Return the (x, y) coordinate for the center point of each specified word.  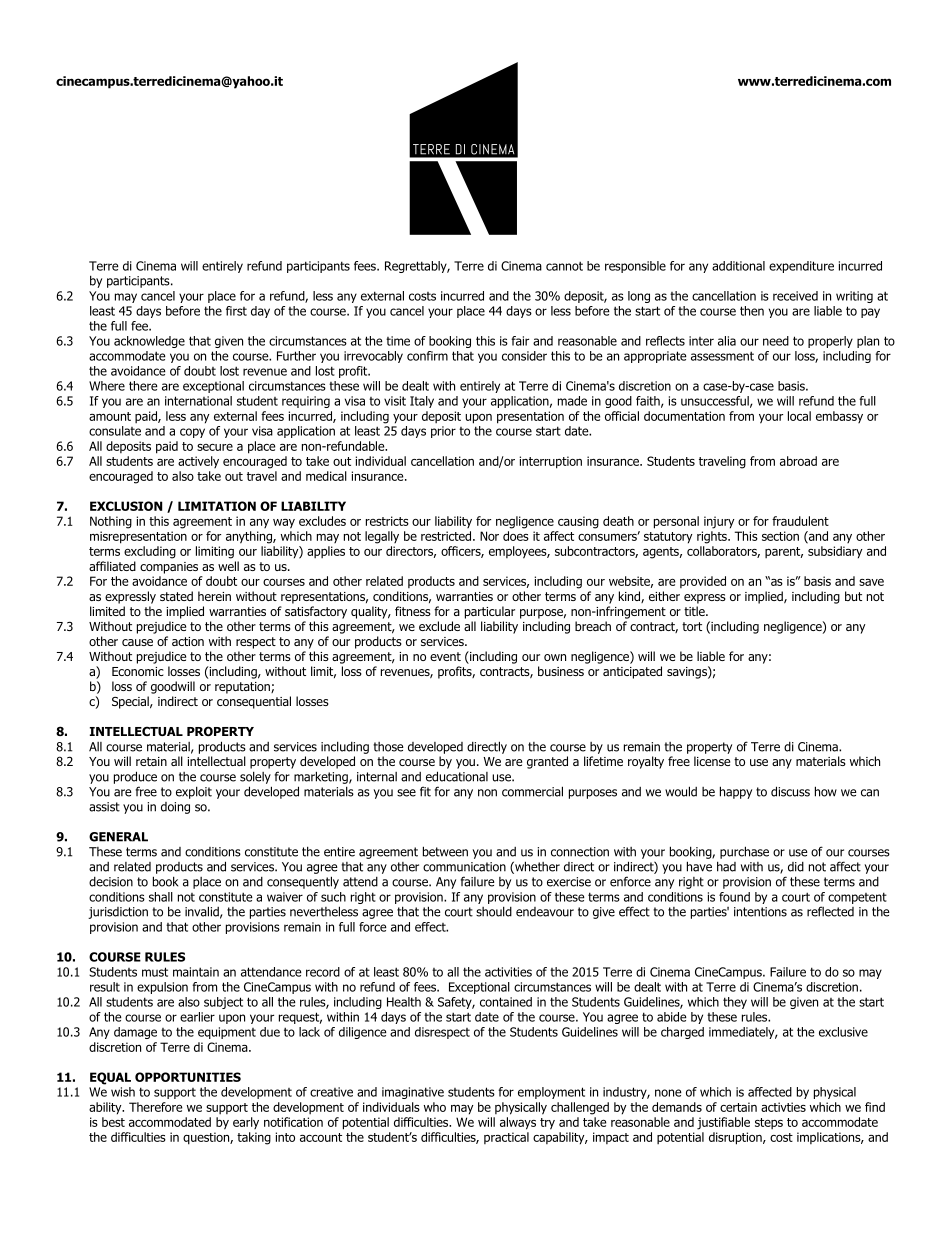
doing (175, 808)
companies (169, 568)
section (780, 536)
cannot (564, 266)
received (795, 296)
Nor (489, 536)
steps (769, 1123)
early (246, 1123)
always (518, 1123)
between (445, 851)
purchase (744, 852)
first (236, 311)
